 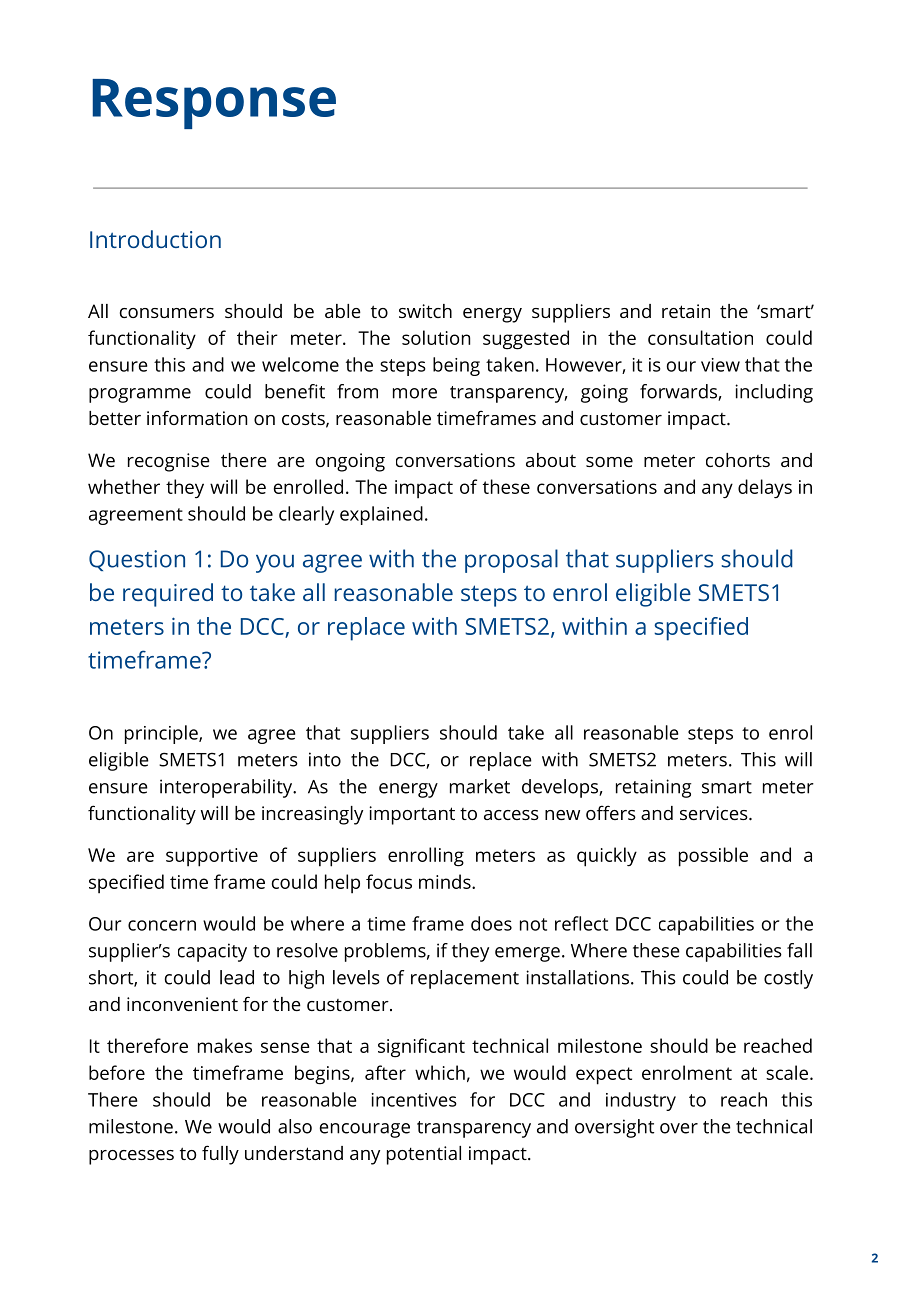 I want to click on industry, so click(x=641, y=1101).
